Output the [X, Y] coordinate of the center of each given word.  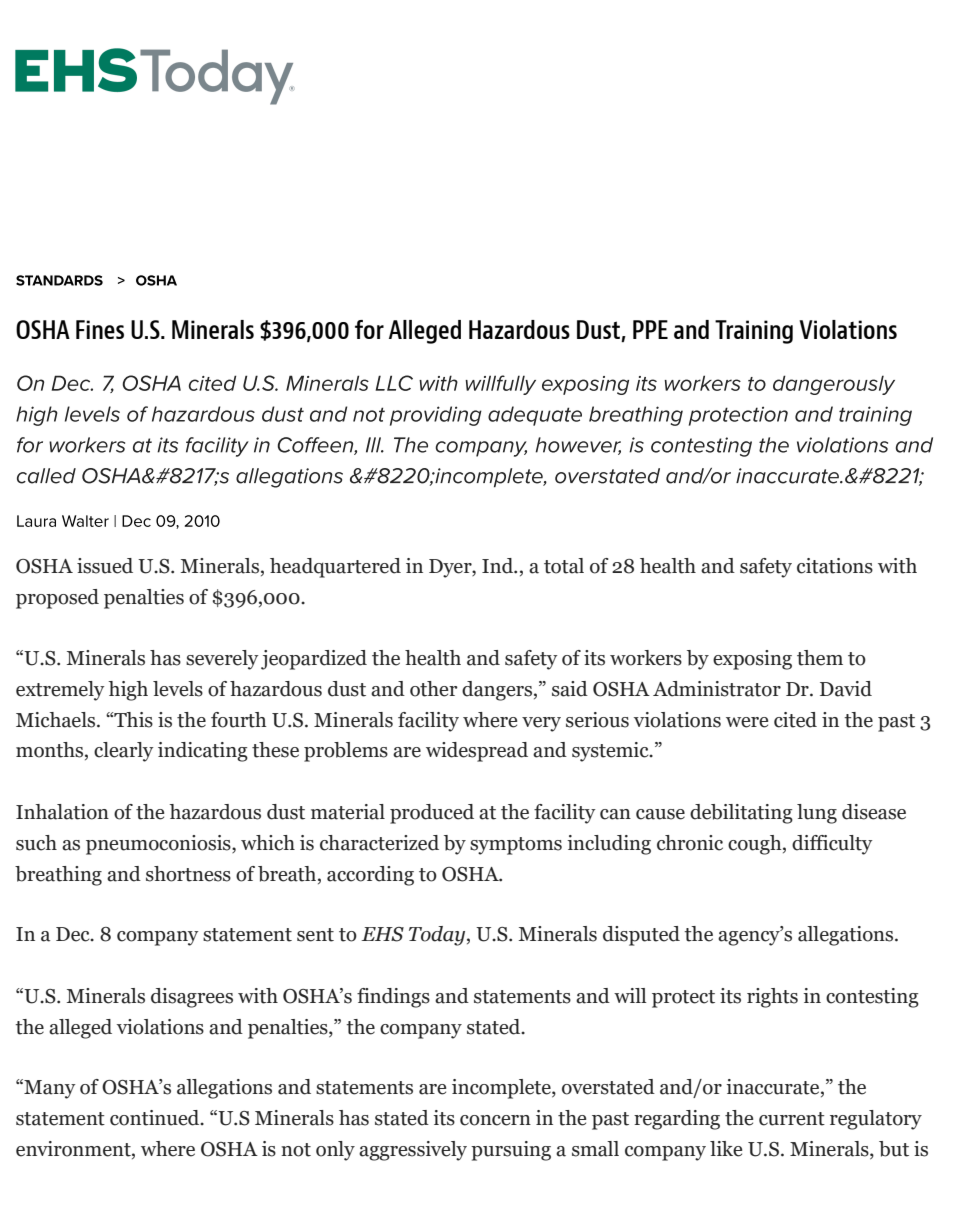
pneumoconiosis [159, 845]
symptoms [516, 846]
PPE [650, 329]
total [564, 566]
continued [156, 1118]
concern [495, 1120]
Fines [100, 329]
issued [105, 566]
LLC [394, 383]
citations [835, 566]
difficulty [832, 845]
